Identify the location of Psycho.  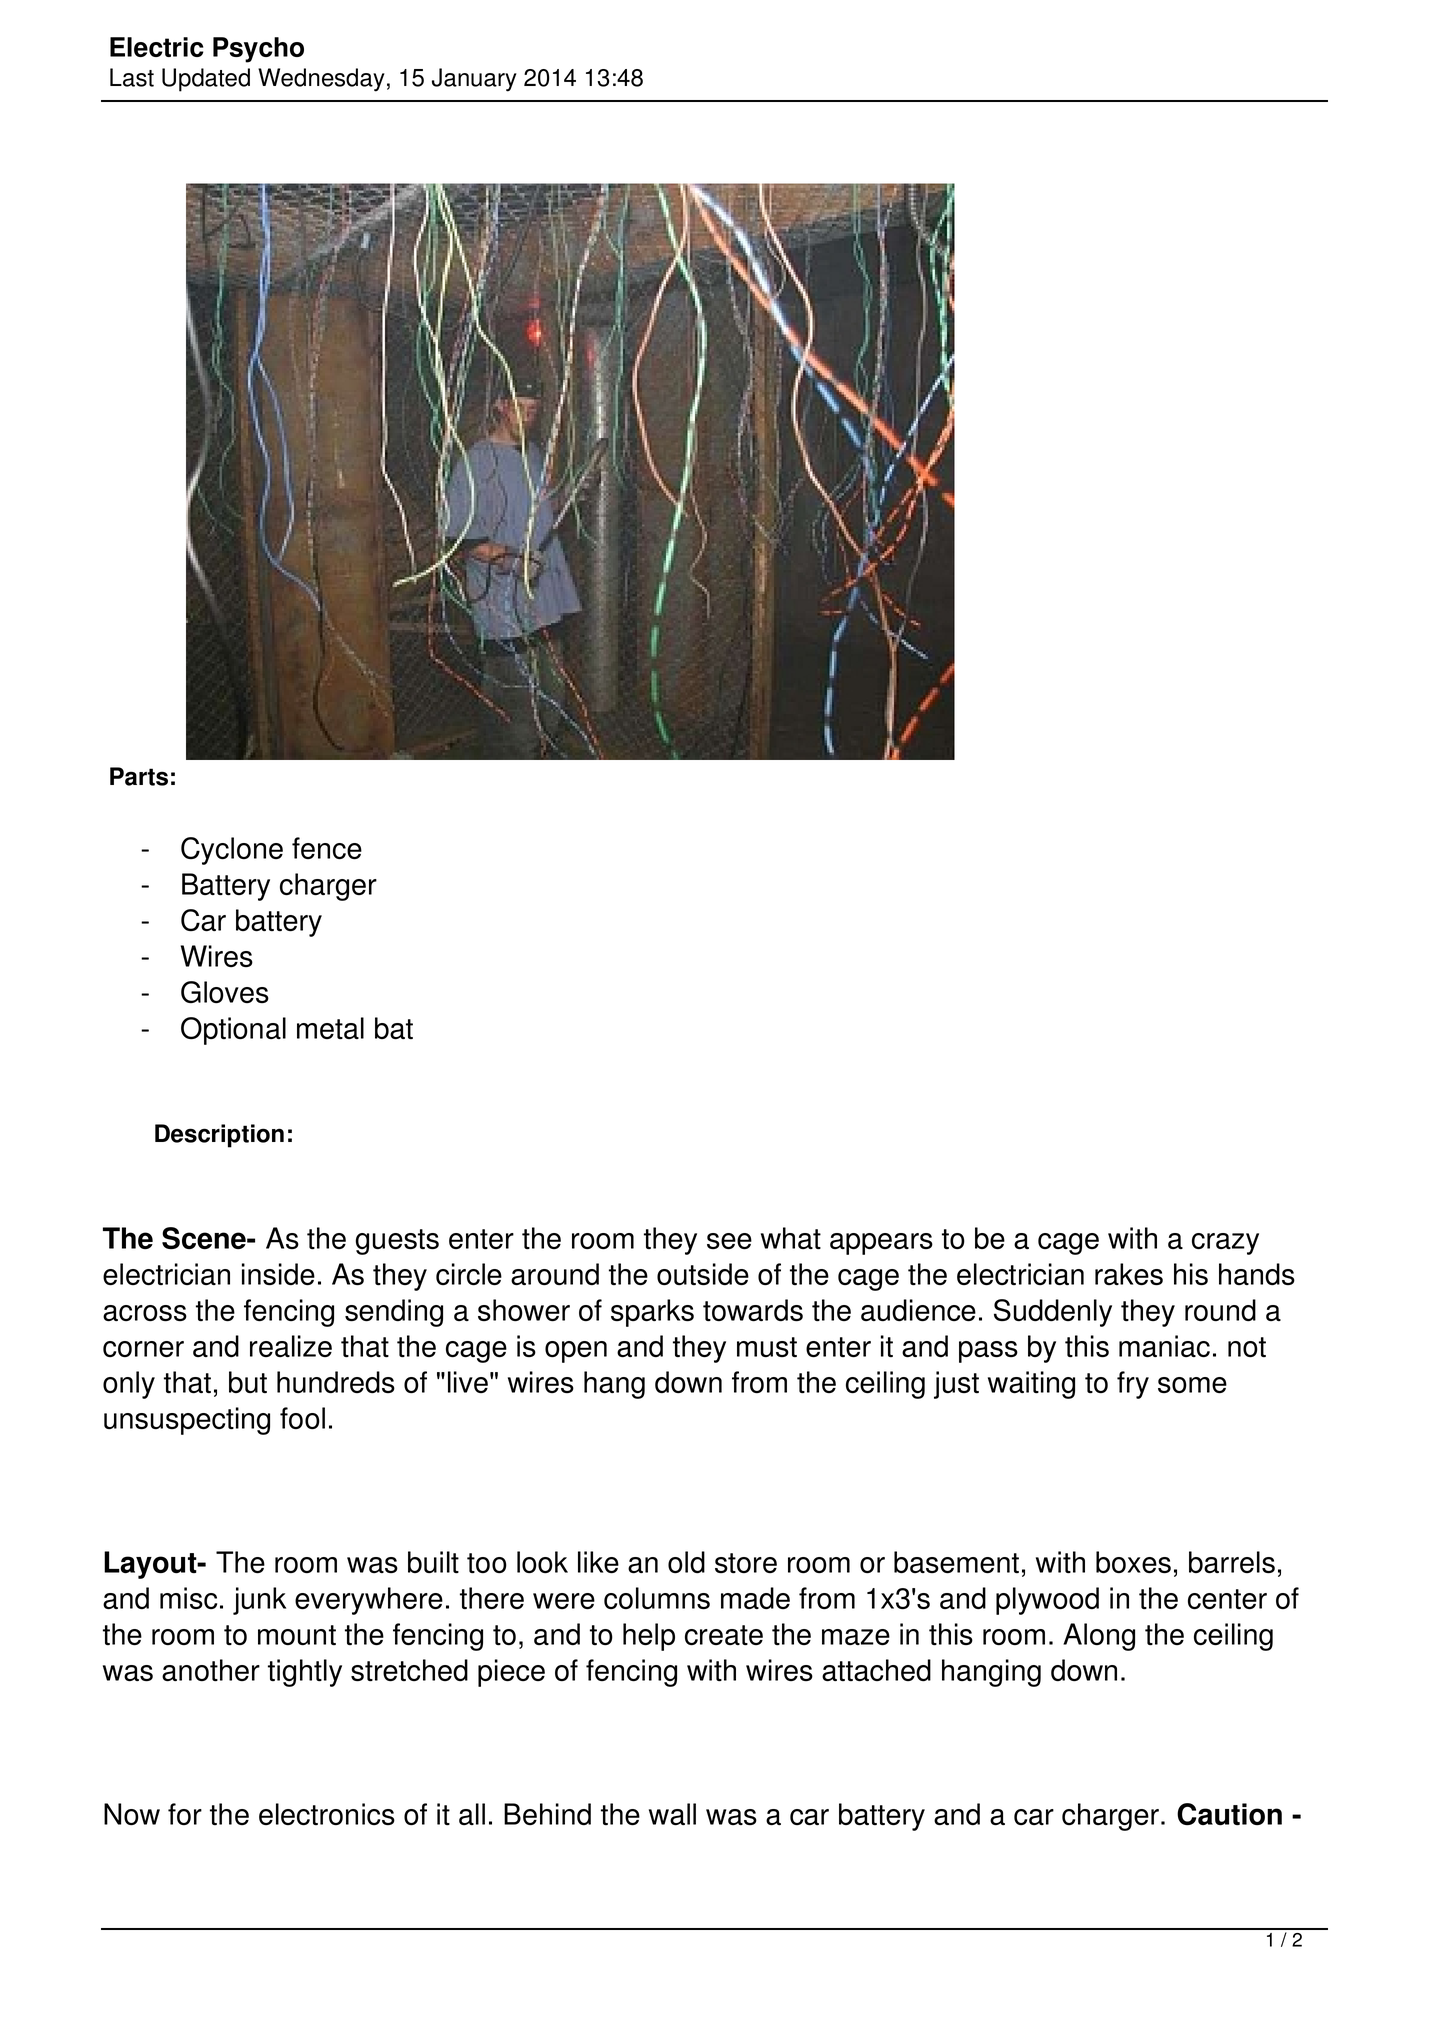
(258, 50).
